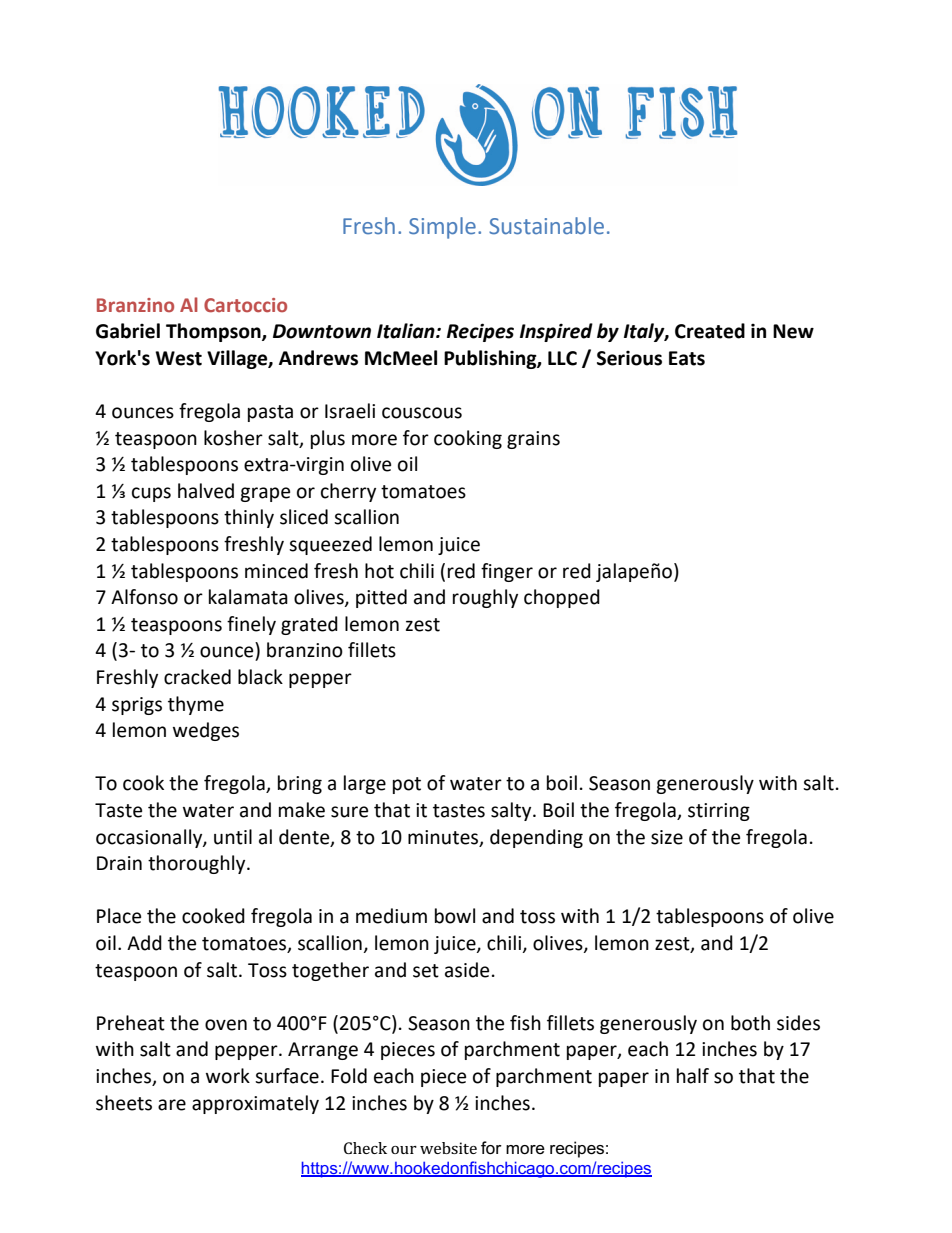 This screenshot has width=952, height=1233. Describe the element at coordinates (455, 916) in the screenshot. I see `bowl` at that location.
